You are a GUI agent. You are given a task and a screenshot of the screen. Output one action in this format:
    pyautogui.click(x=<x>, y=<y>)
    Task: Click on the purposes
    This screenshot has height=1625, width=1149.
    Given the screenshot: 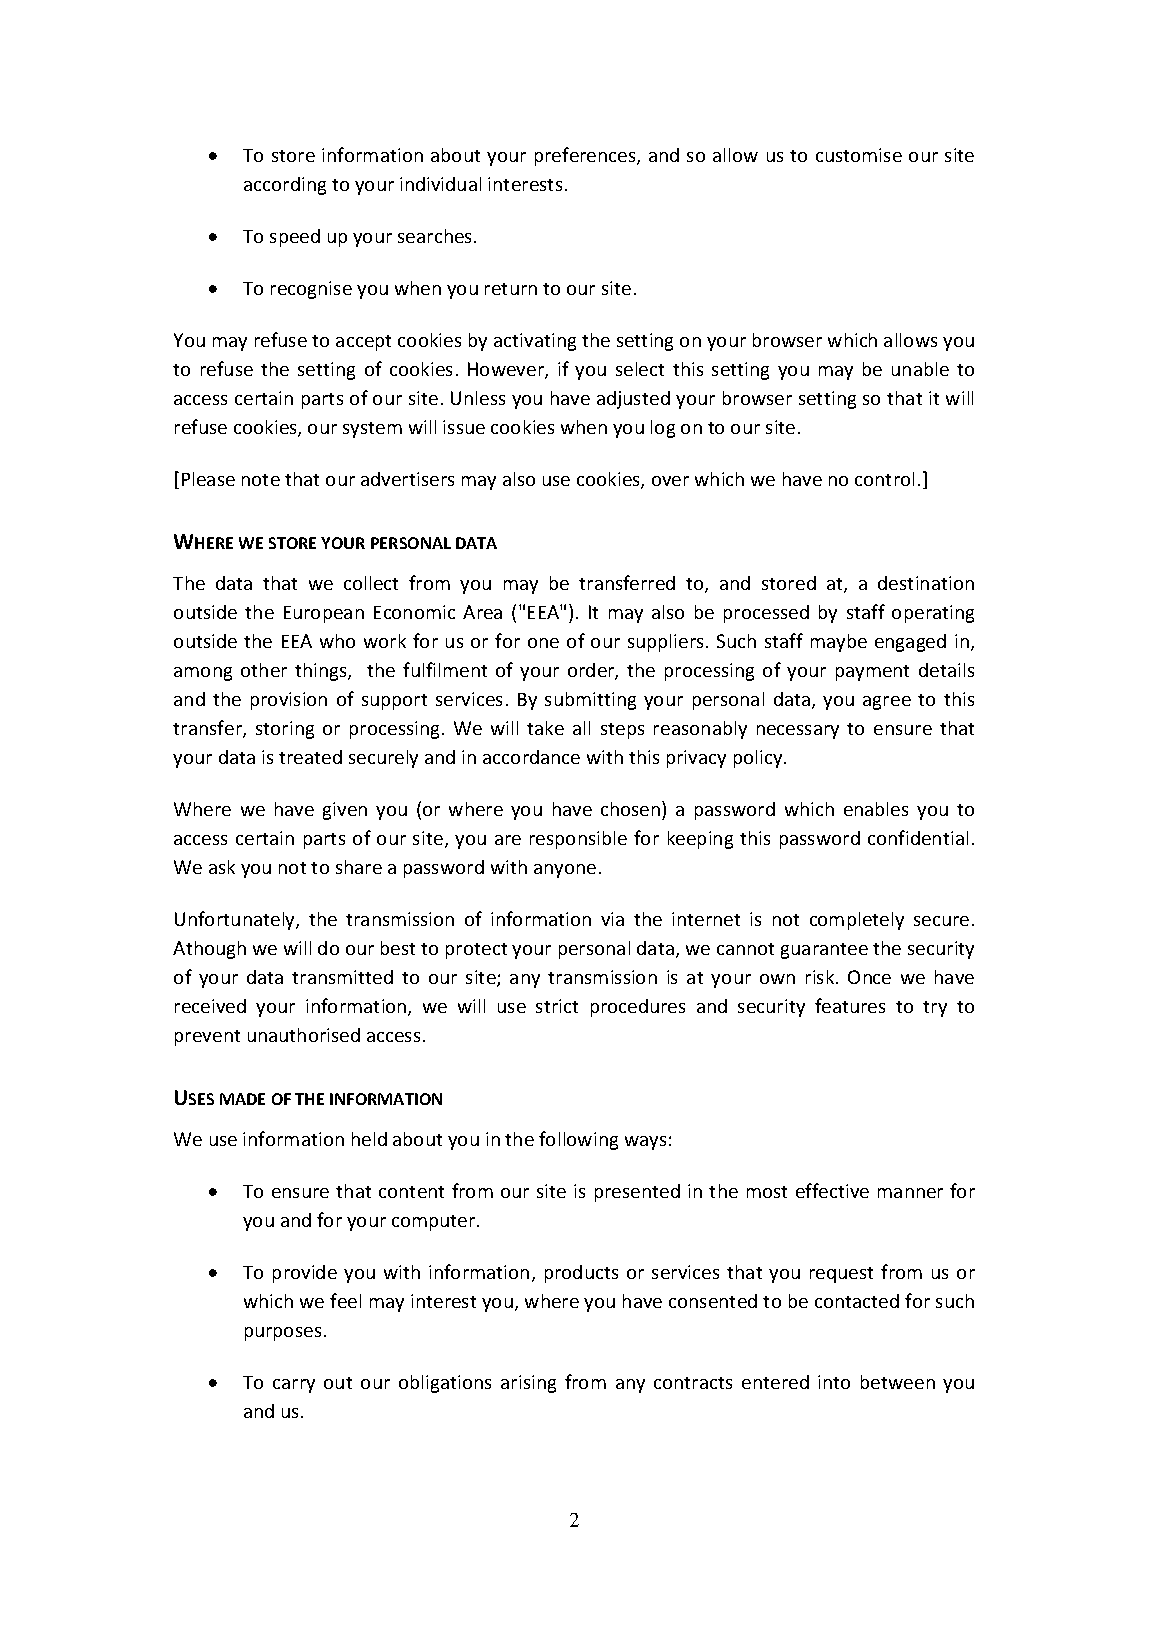 What is the action you would take?
    pyautogui.click(x=283, y=1334)
